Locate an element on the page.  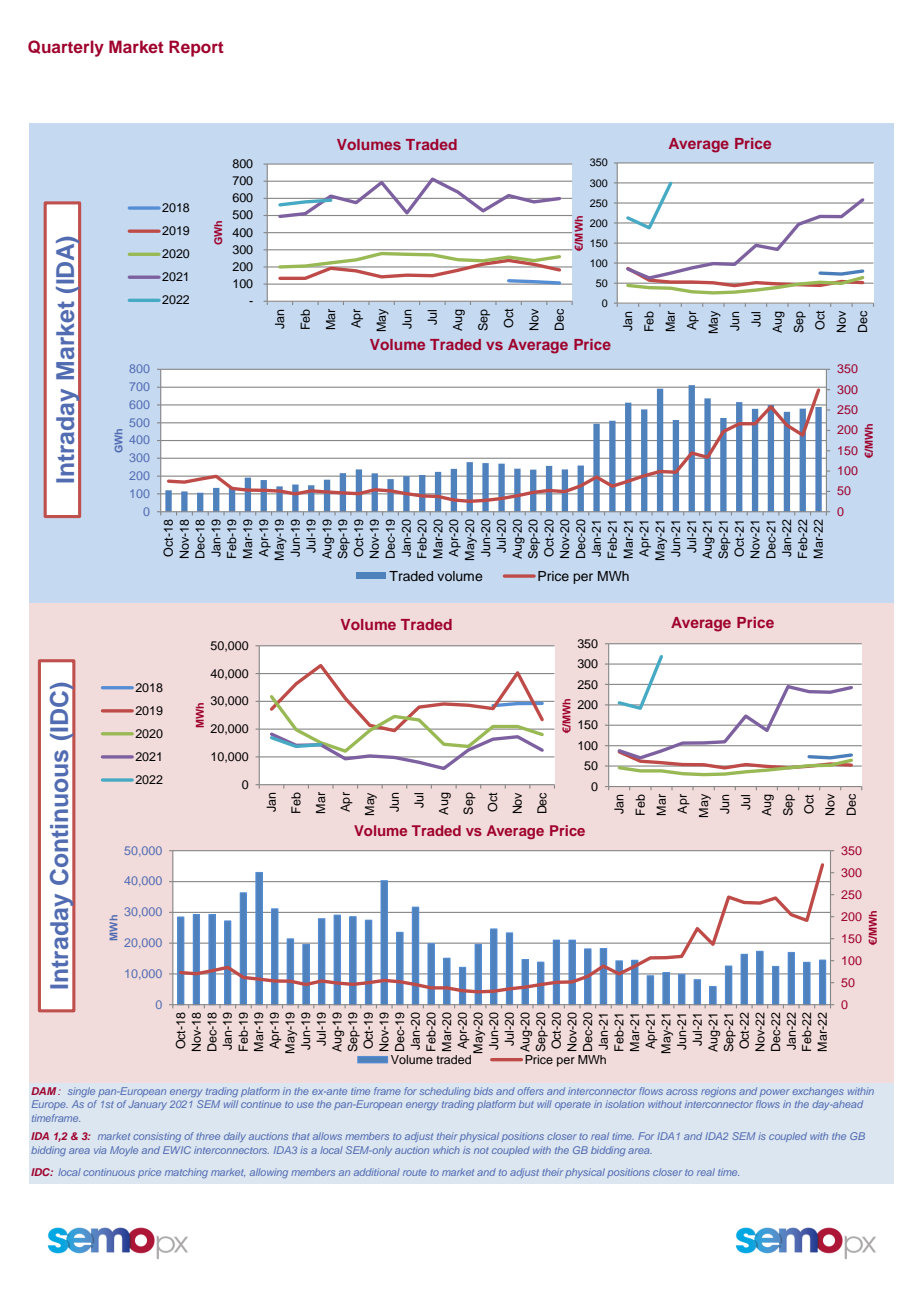
regions is located at coordinates (718, 1092).
